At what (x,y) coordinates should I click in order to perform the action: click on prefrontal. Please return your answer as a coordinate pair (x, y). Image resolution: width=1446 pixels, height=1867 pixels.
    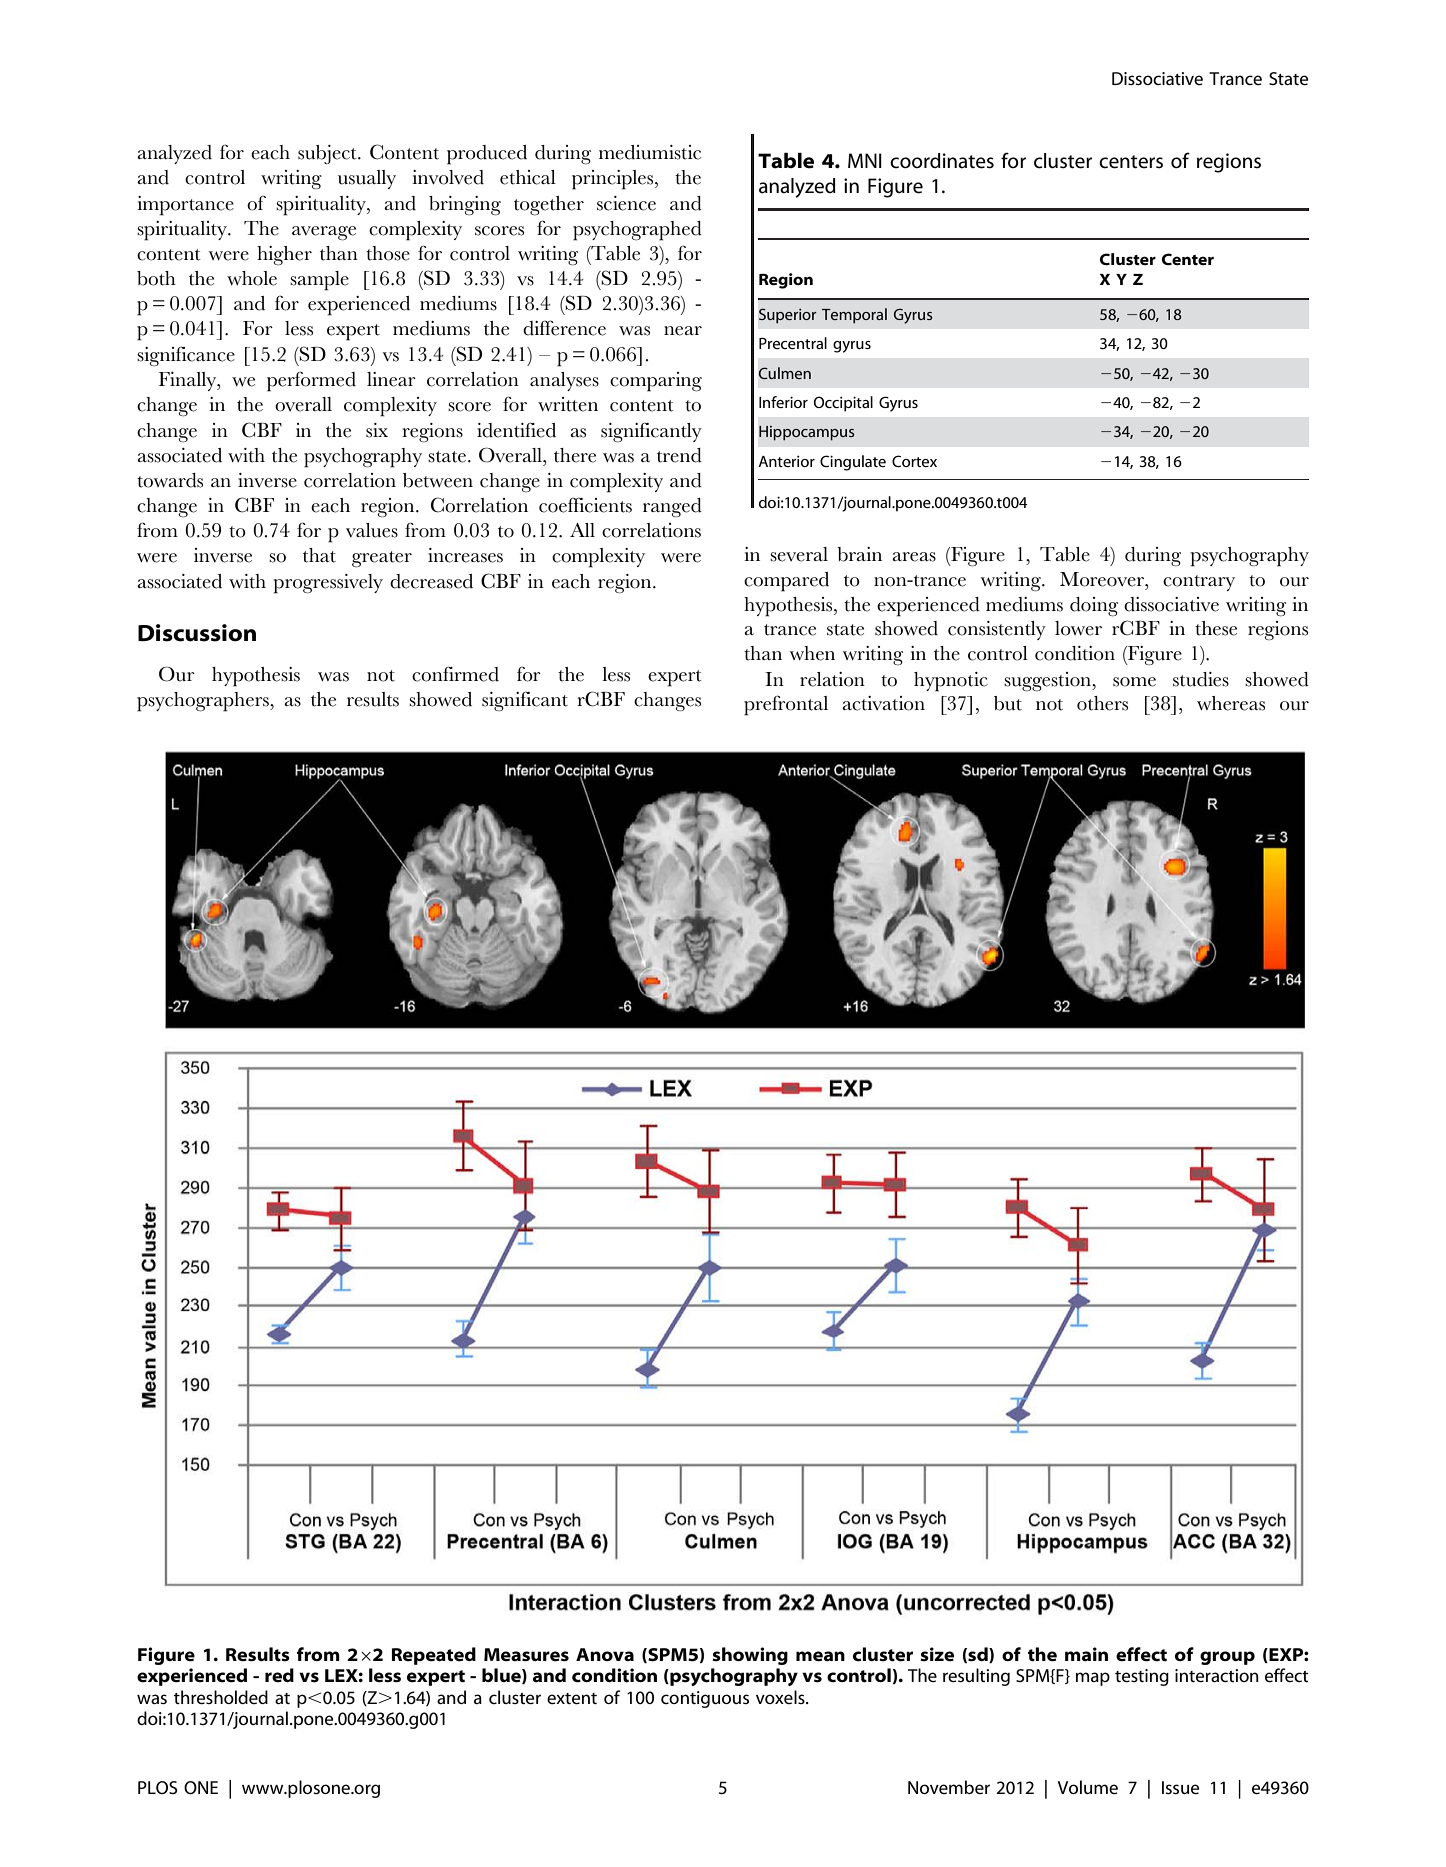
    Looking at the image, I should click on (786, 705).
